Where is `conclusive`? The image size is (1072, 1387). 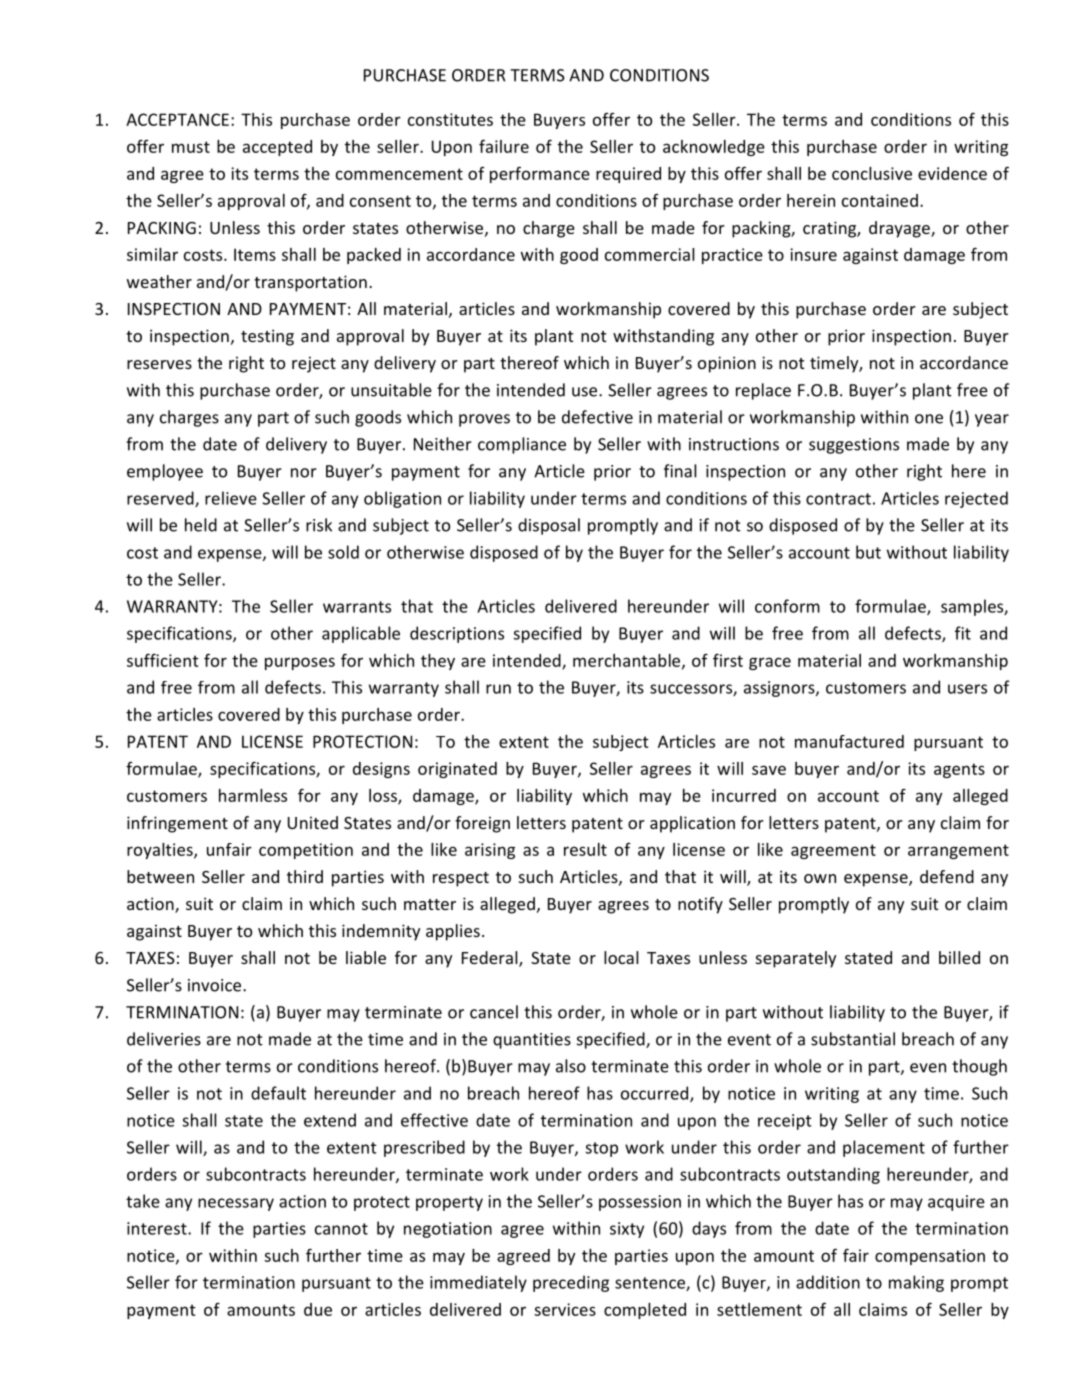
conclusive is located at coordinates (872, 173).
